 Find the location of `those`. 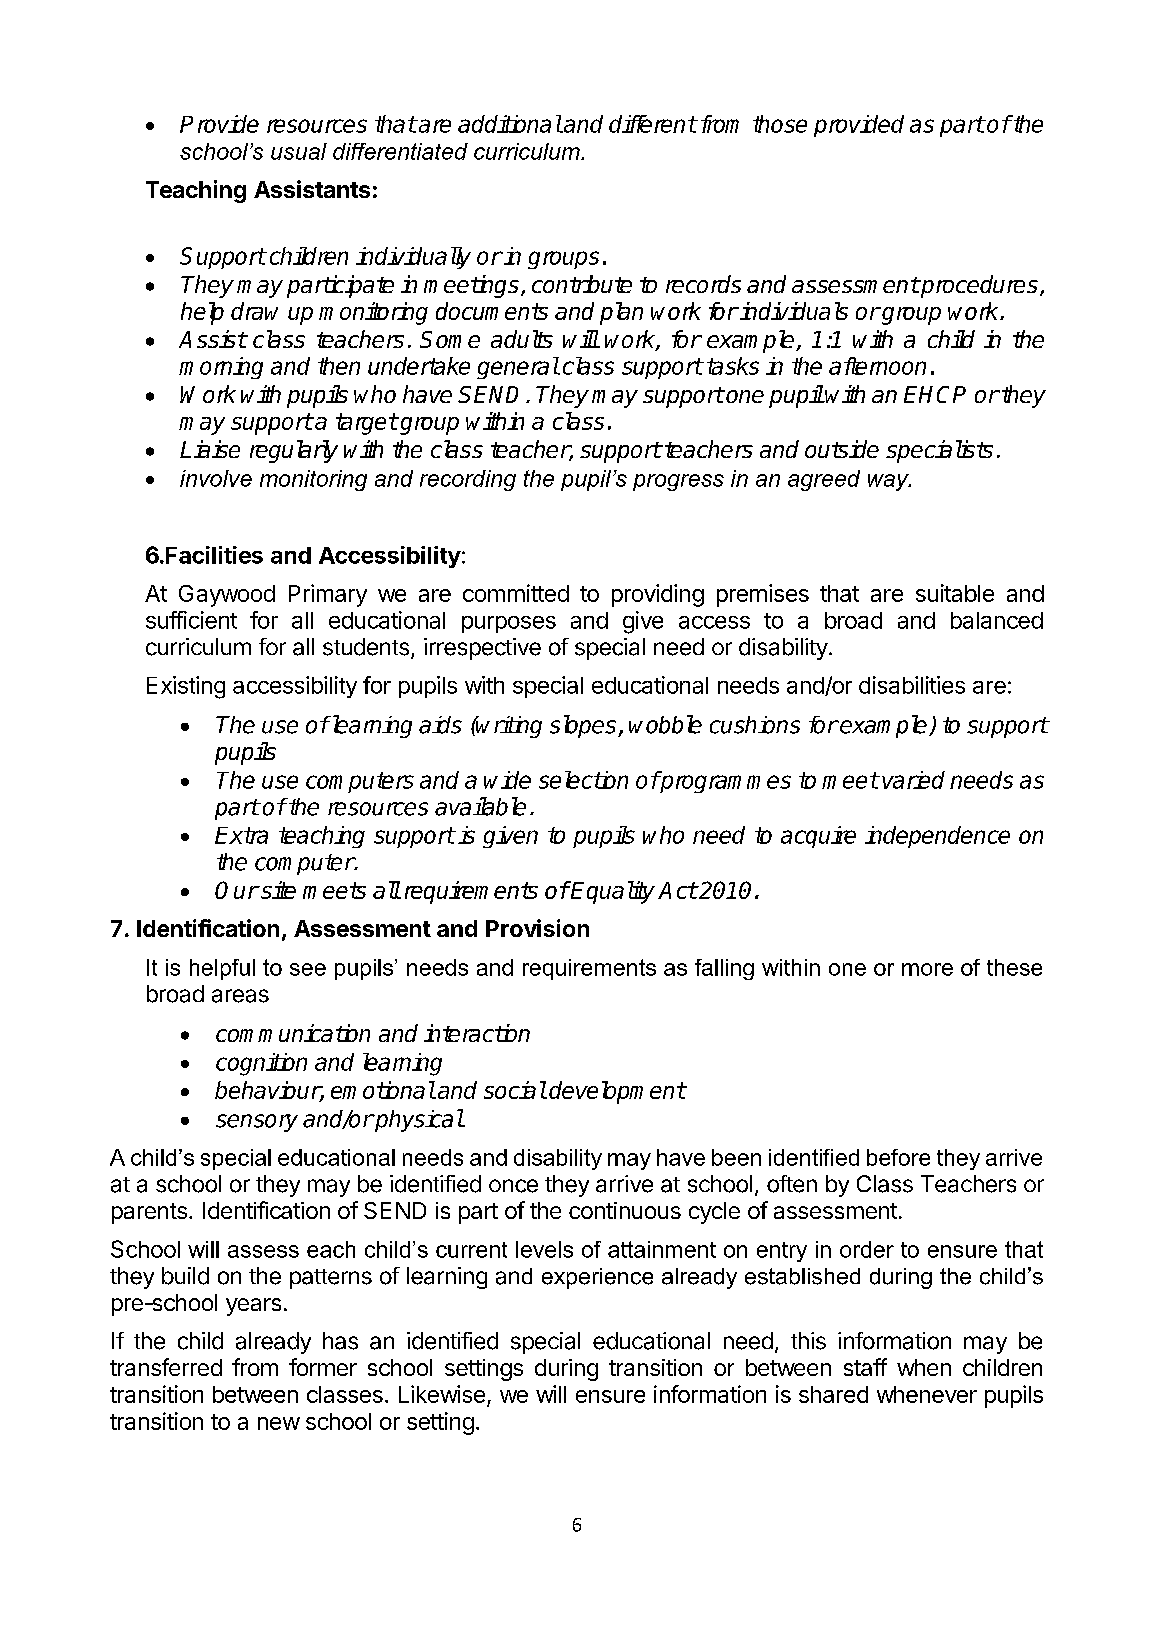

those is located at coordinates (780, 124).
